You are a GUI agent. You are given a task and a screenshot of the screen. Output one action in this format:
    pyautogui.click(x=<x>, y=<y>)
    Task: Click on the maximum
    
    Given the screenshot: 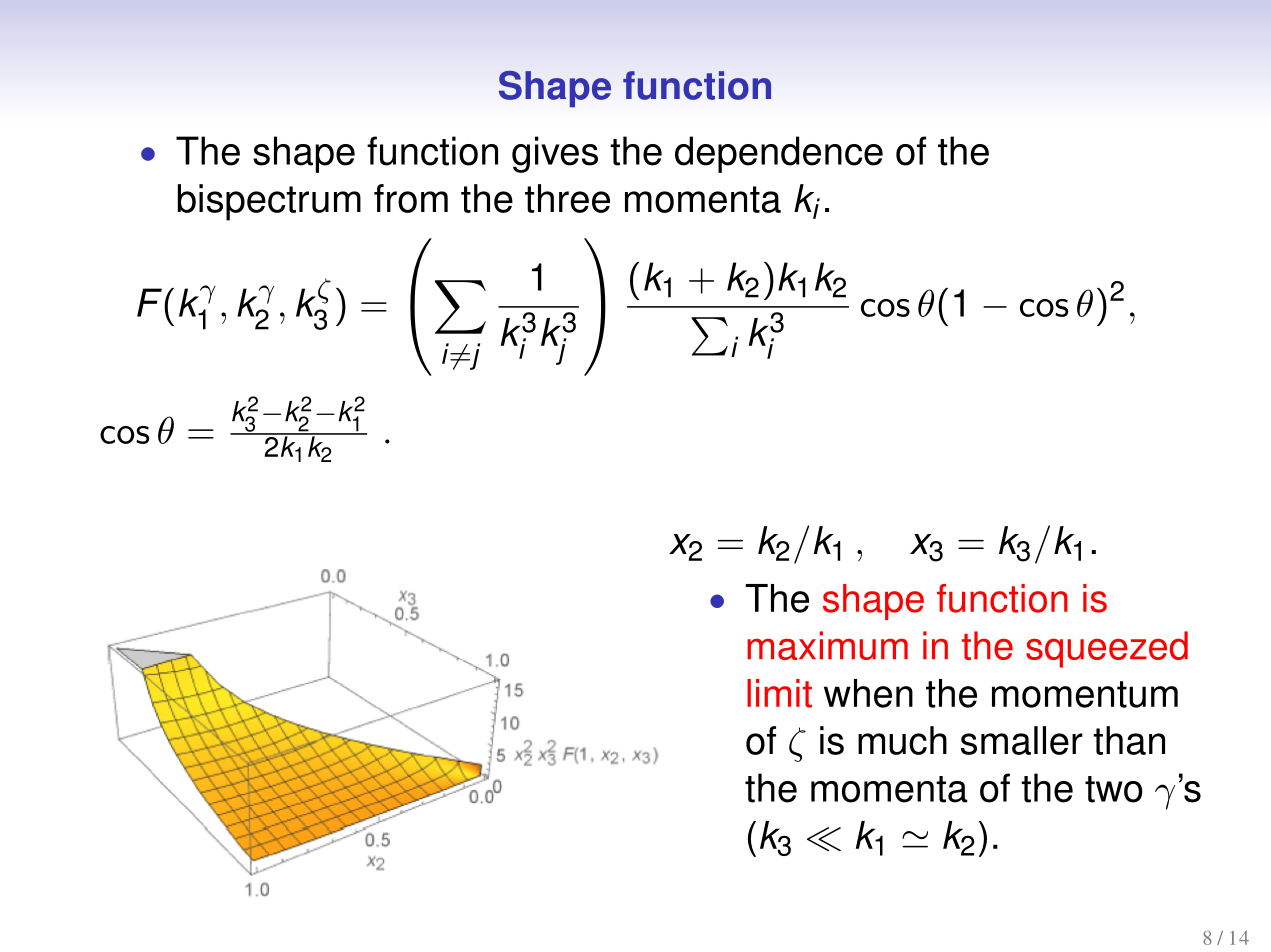 What is the action you would take?
    pyautogui.click(x=827, y=645)
